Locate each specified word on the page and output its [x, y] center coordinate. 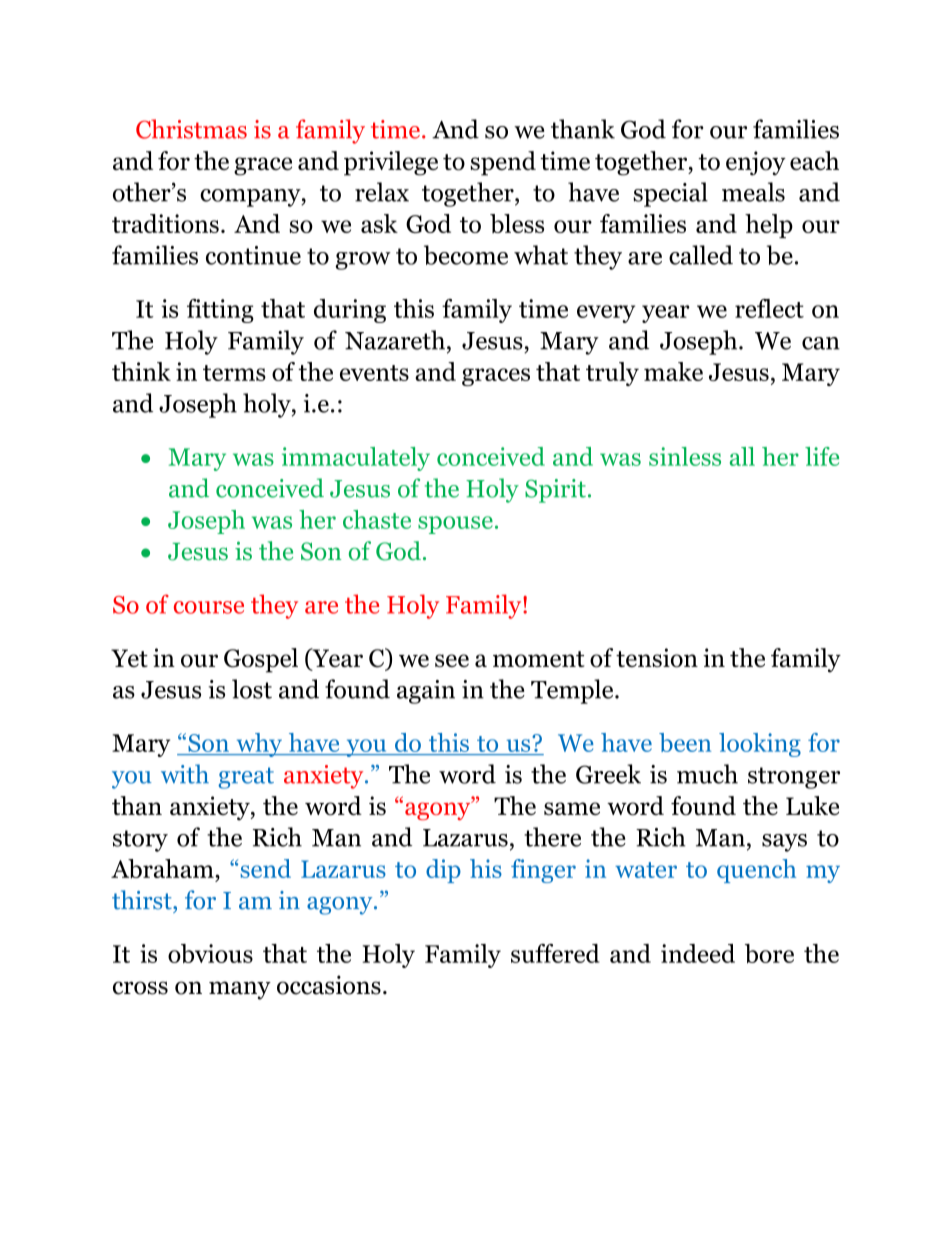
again [426, 692]
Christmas [191, 129]
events [374, 373]
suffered [555, 953]
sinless [685, 456]
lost [252, 689]
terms [234, 373]
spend [503, 163]
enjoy [756, 163]
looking [760, 745]
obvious [210, 953]
